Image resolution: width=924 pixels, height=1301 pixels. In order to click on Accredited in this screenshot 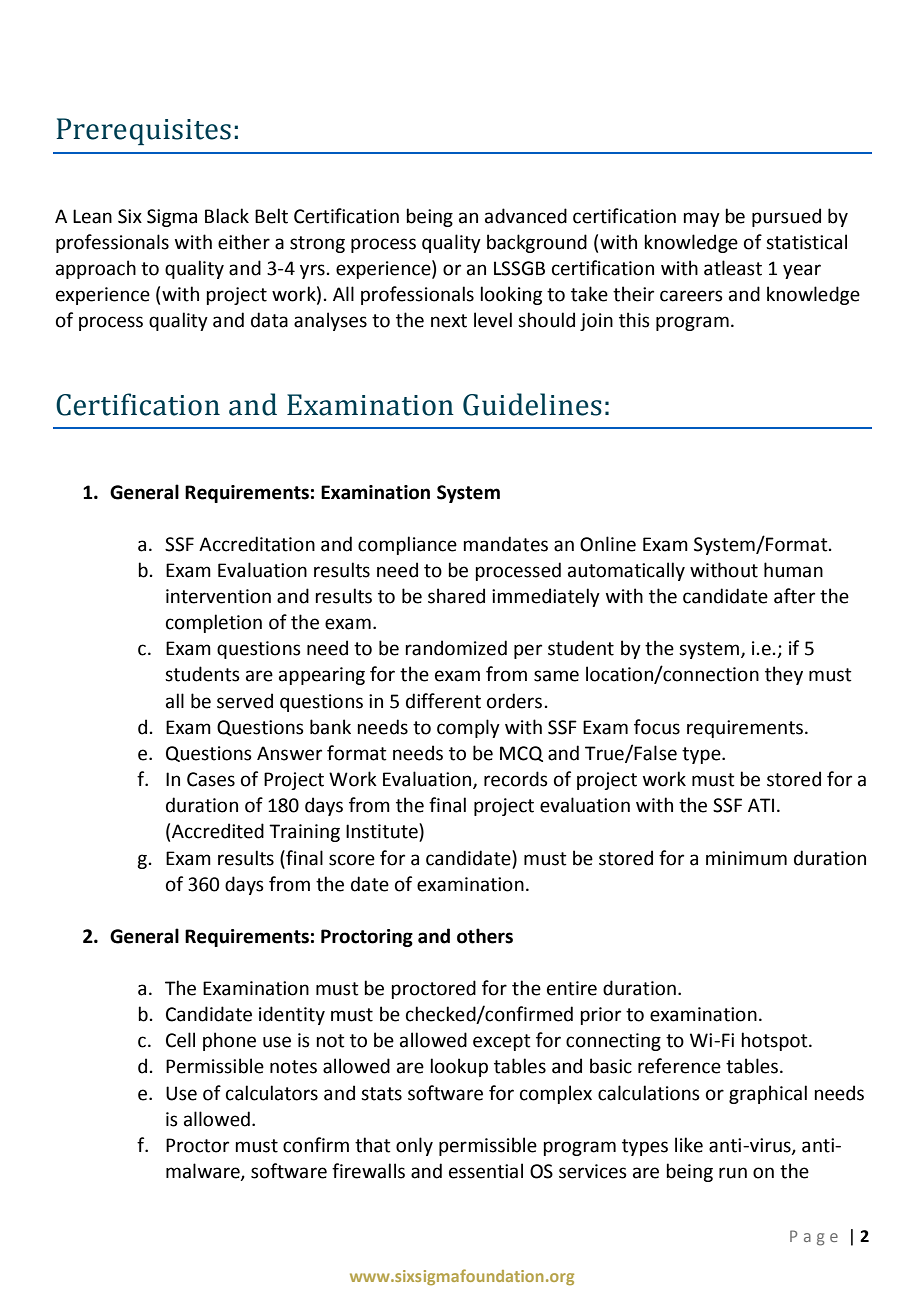, I will do `click(218, 831)`.
